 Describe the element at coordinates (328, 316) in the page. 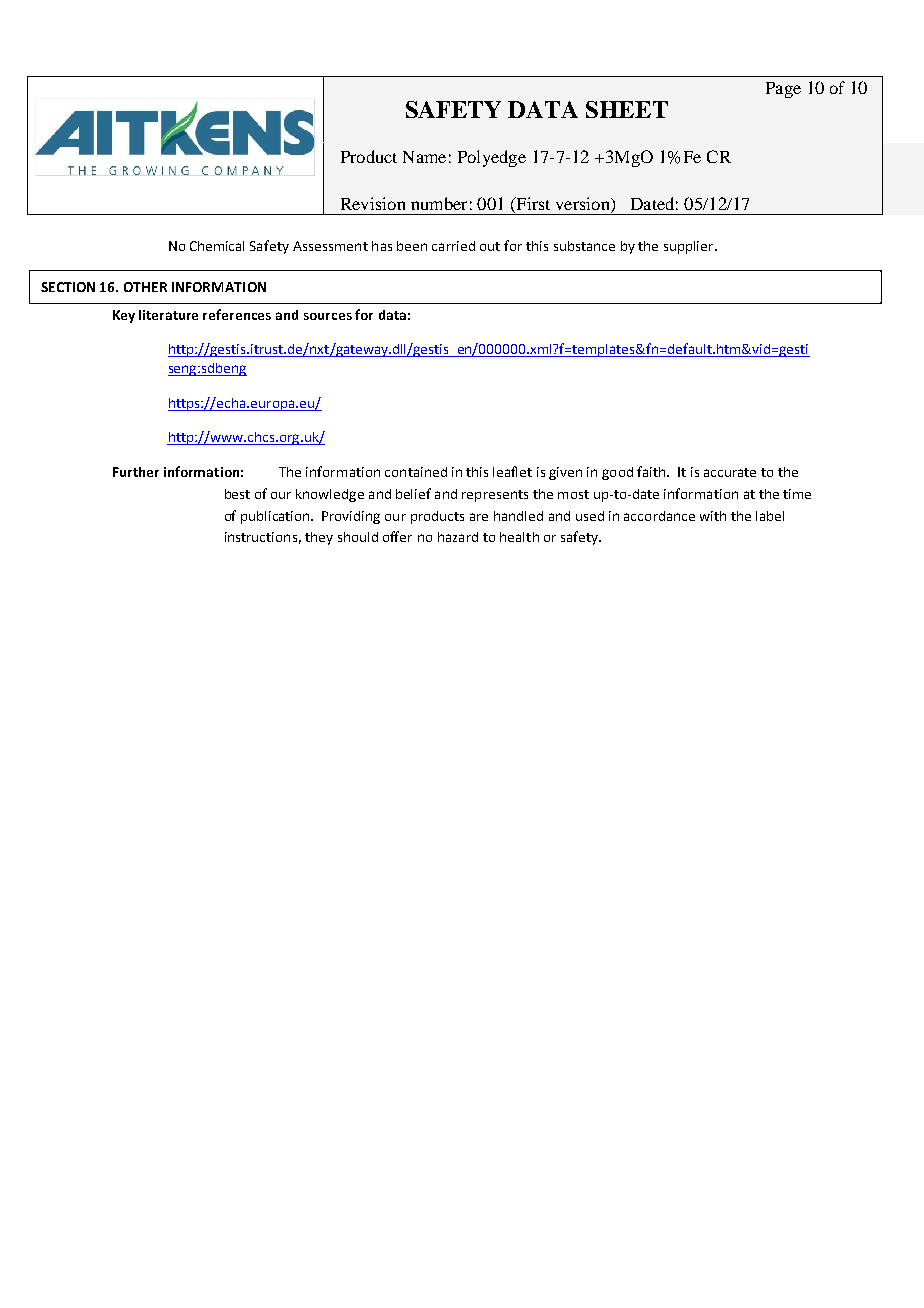

I see `sources` at that location.
